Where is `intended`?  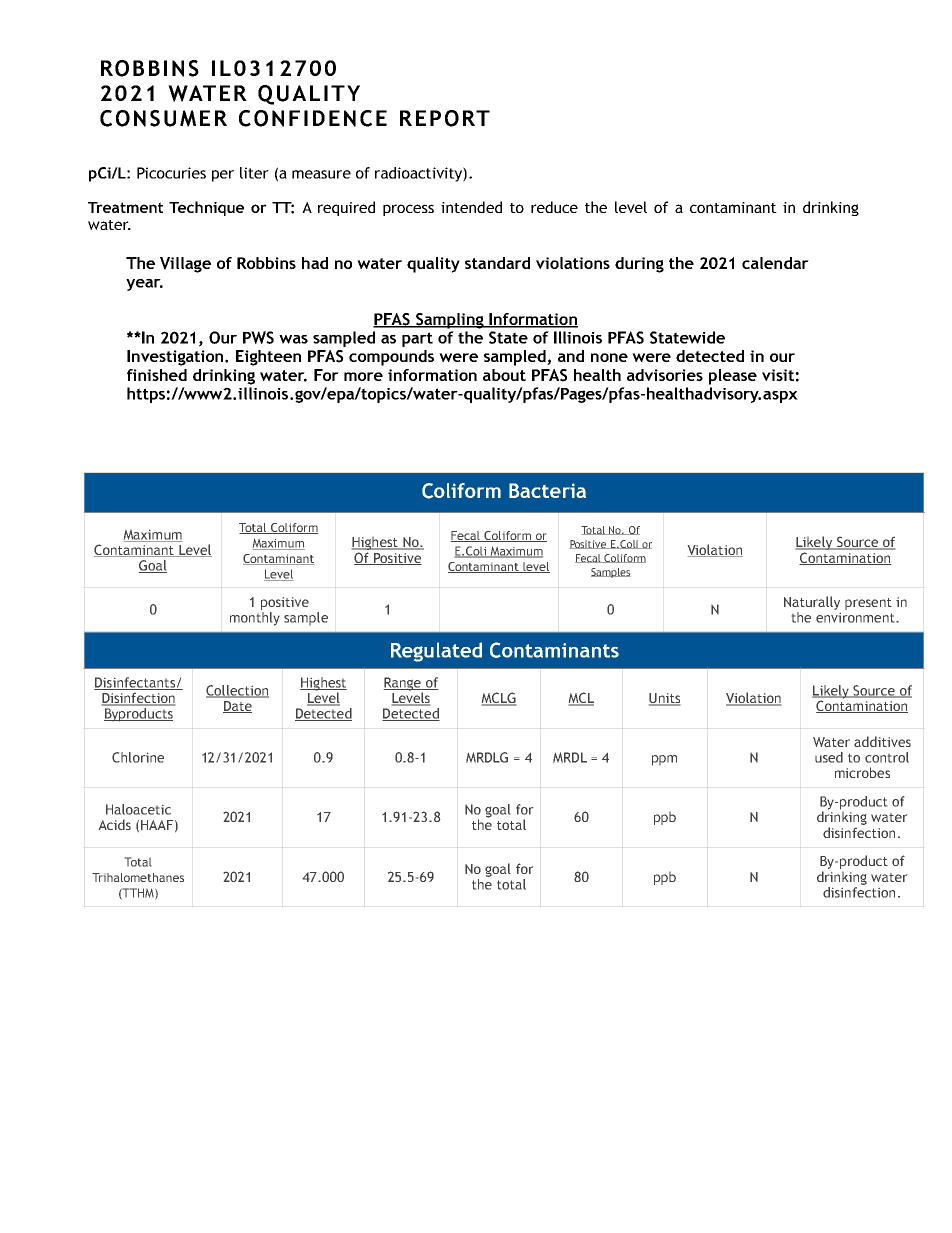
intended is located at coordinates (471, 207).
